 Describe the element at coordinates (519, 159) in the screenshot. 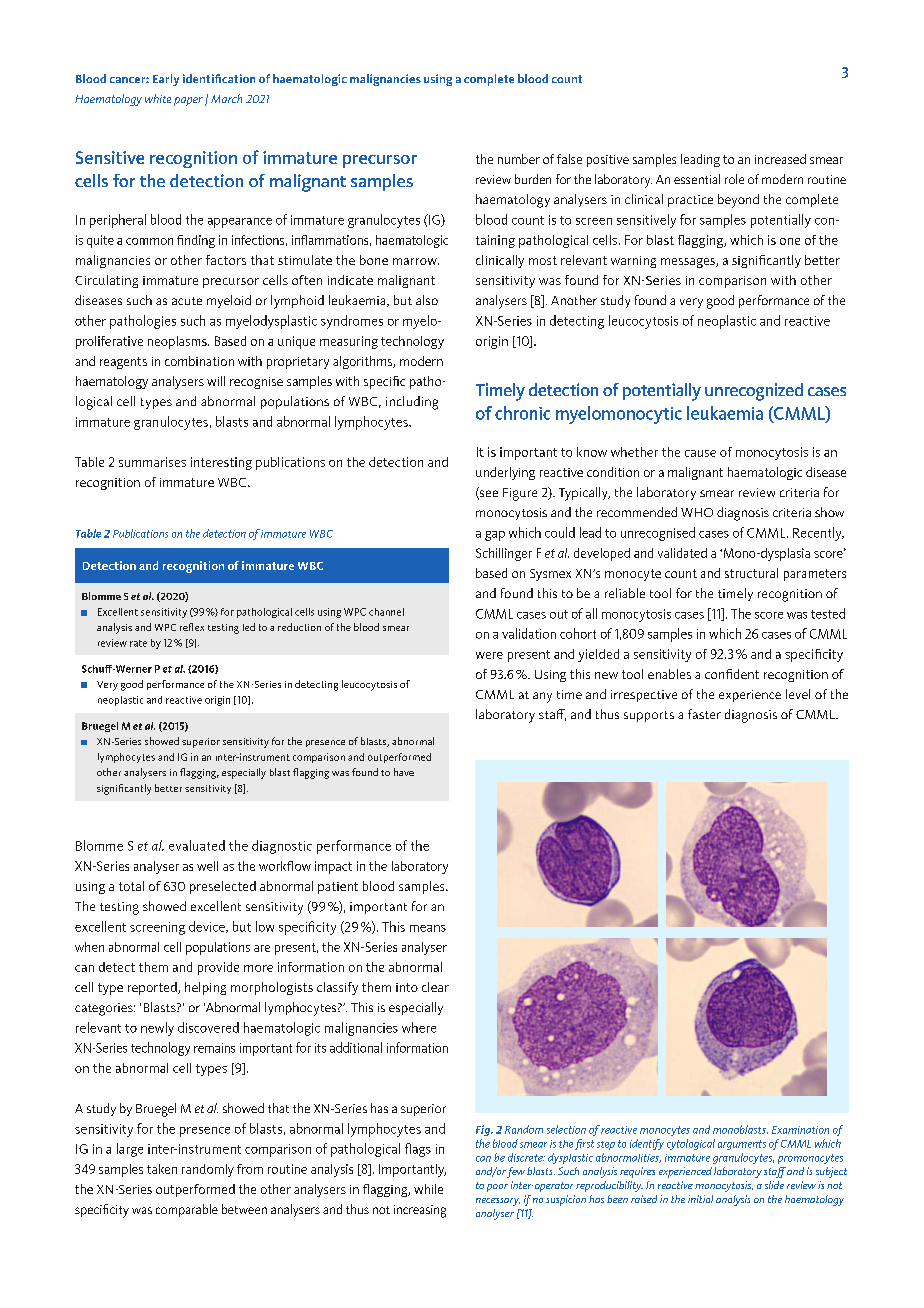

I see `number` at that location.
